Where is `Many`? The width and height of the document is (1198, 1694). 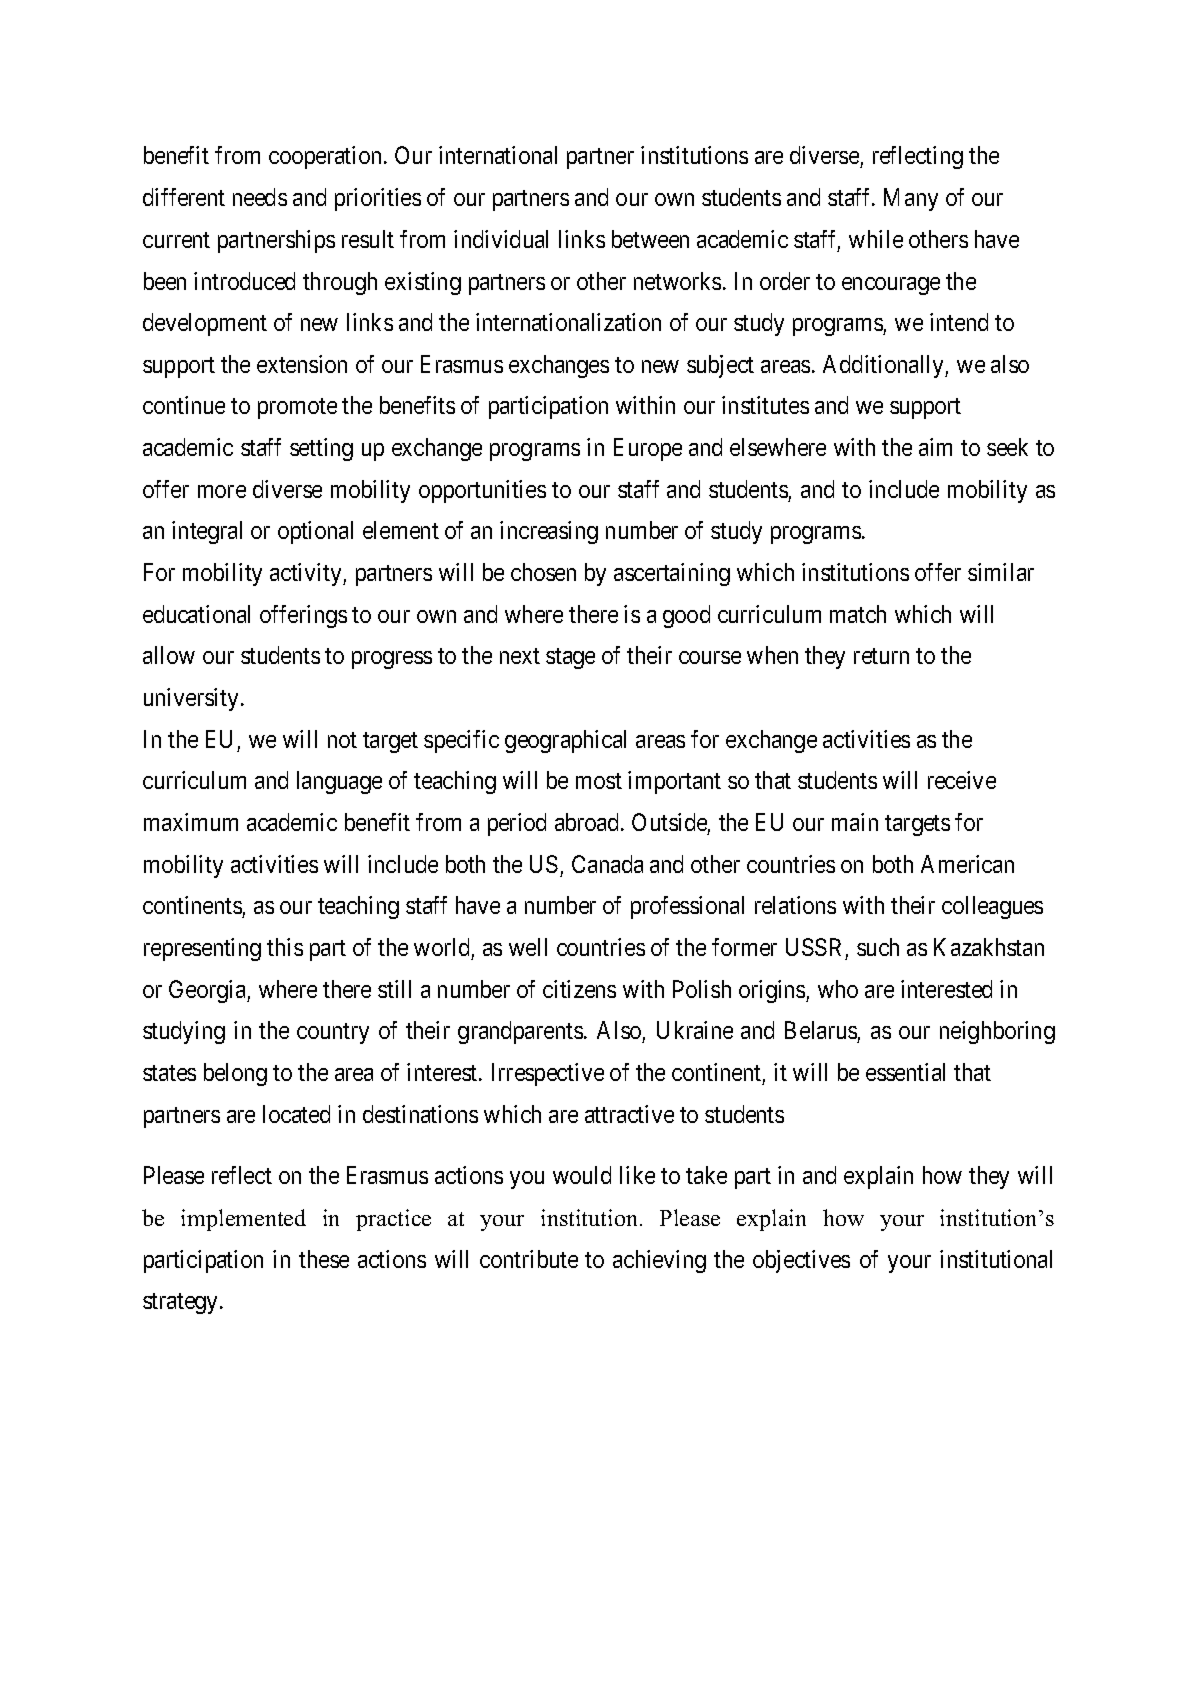 Many is located at coordinates (911, 199).
